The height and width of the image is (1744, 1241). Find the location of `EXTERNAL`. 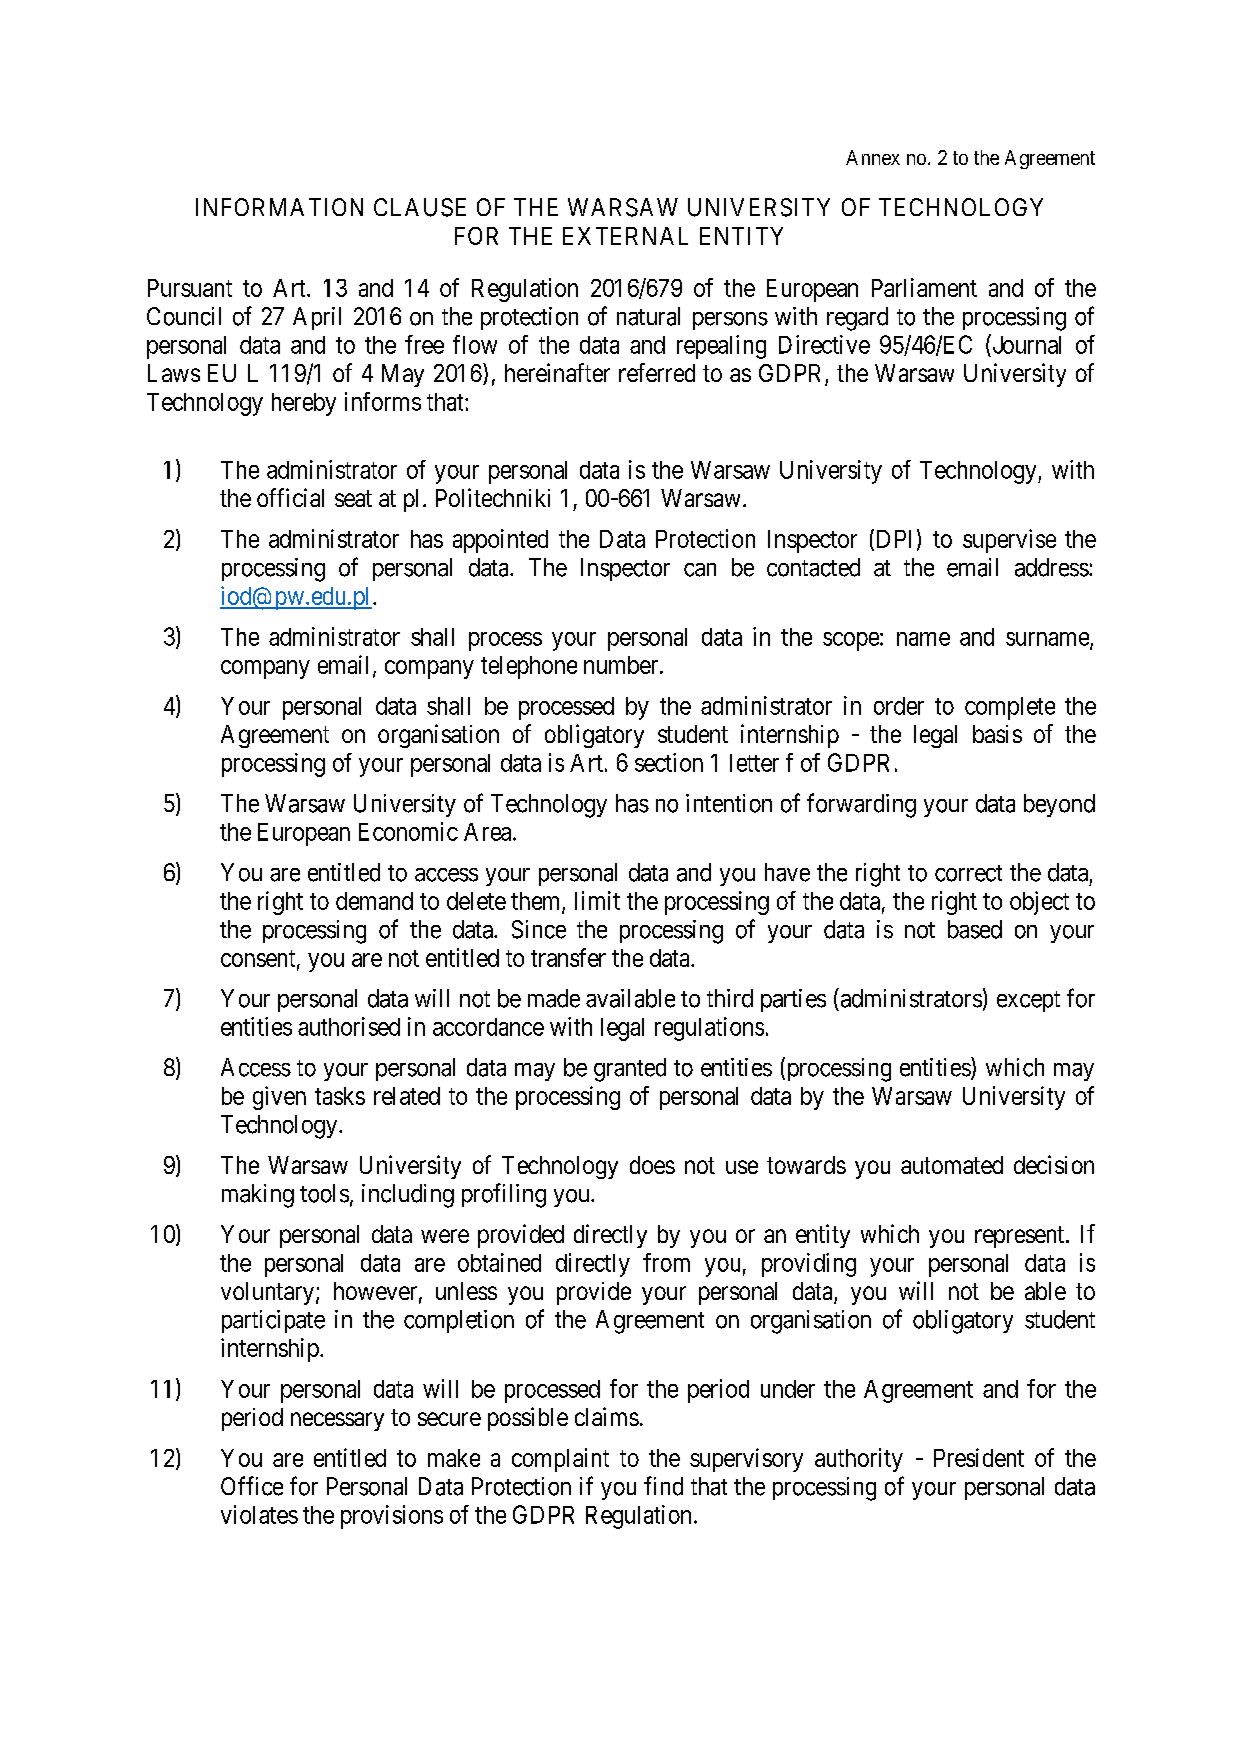

EXTERNAL is located at coordinates (625, 236).
